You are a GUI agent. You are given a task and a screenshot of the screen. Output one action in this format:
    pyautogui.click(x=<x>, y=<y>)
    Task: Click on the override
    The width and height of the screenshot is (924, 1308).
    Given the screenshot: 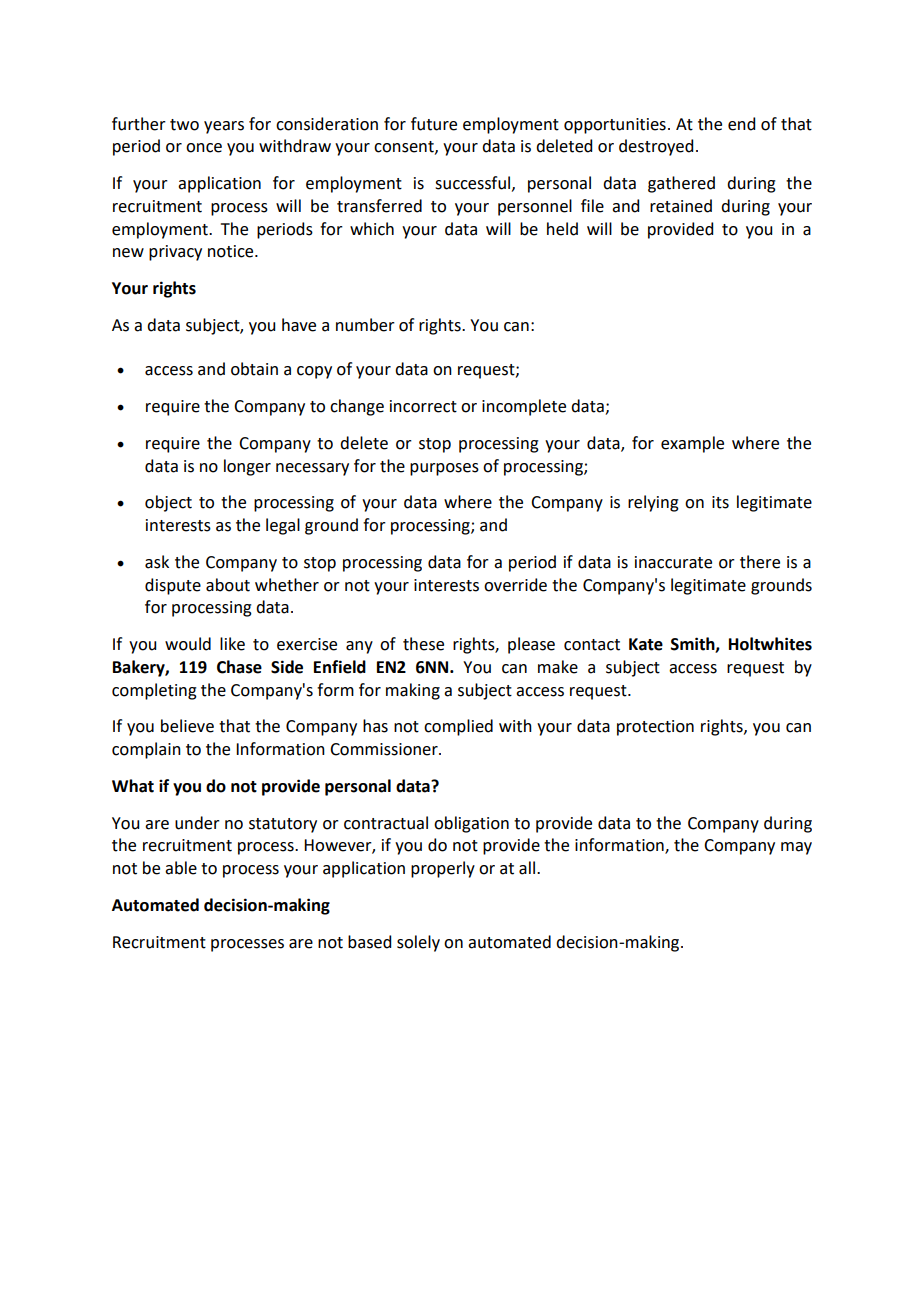 What is the action you would take?
    pyautogui.click(x=515, y=585)
